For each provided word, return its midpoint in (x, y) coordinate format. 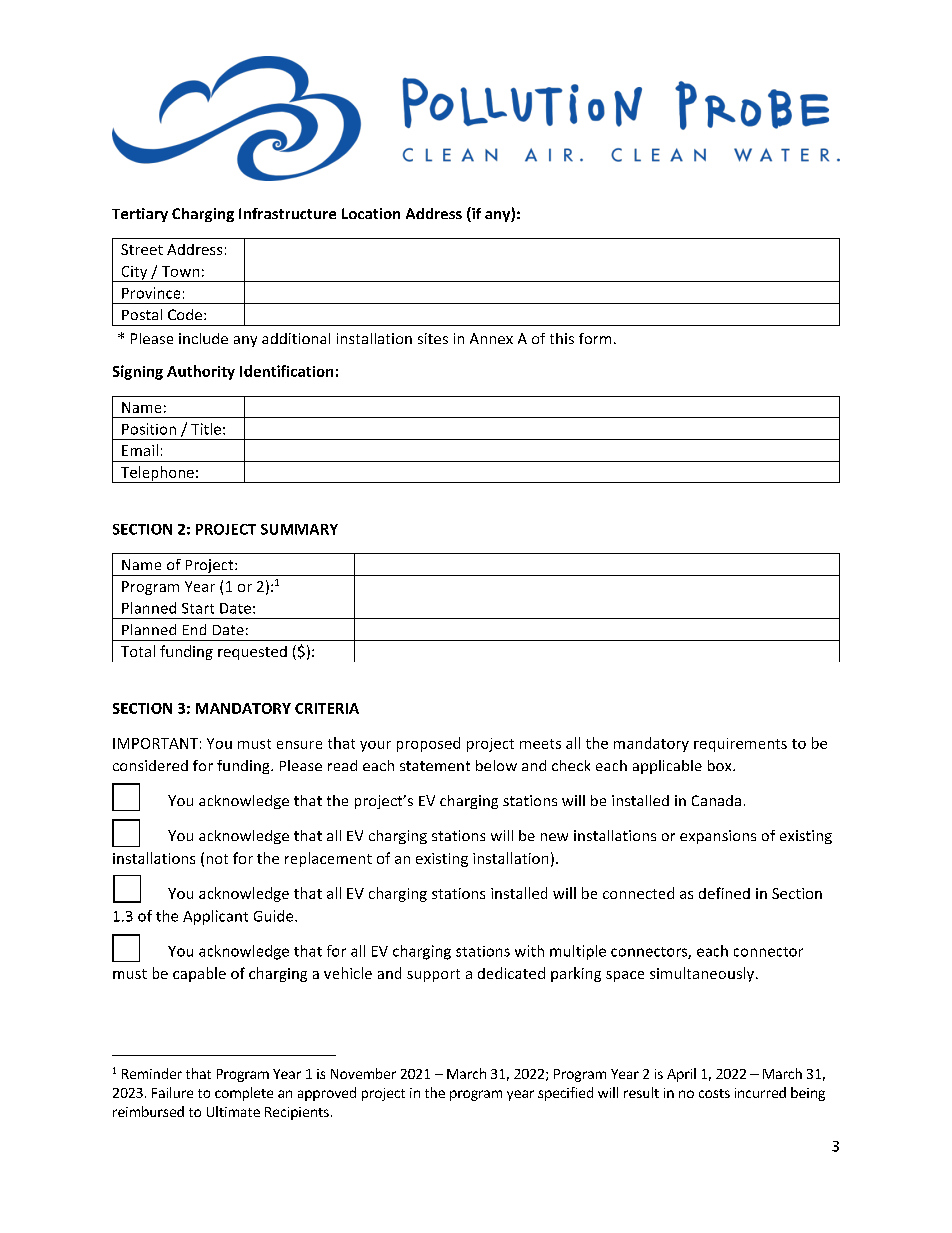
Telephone (157, 474)
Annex (491, 338)
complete (244, 1094)
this (562, 338)
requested (252, 653)
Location (371, 213)
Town (180, 271)
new (554, 837)
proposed (428, 744)
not (217, 859)
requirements (740, 745)
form (595, 338)
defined (724, 893)
